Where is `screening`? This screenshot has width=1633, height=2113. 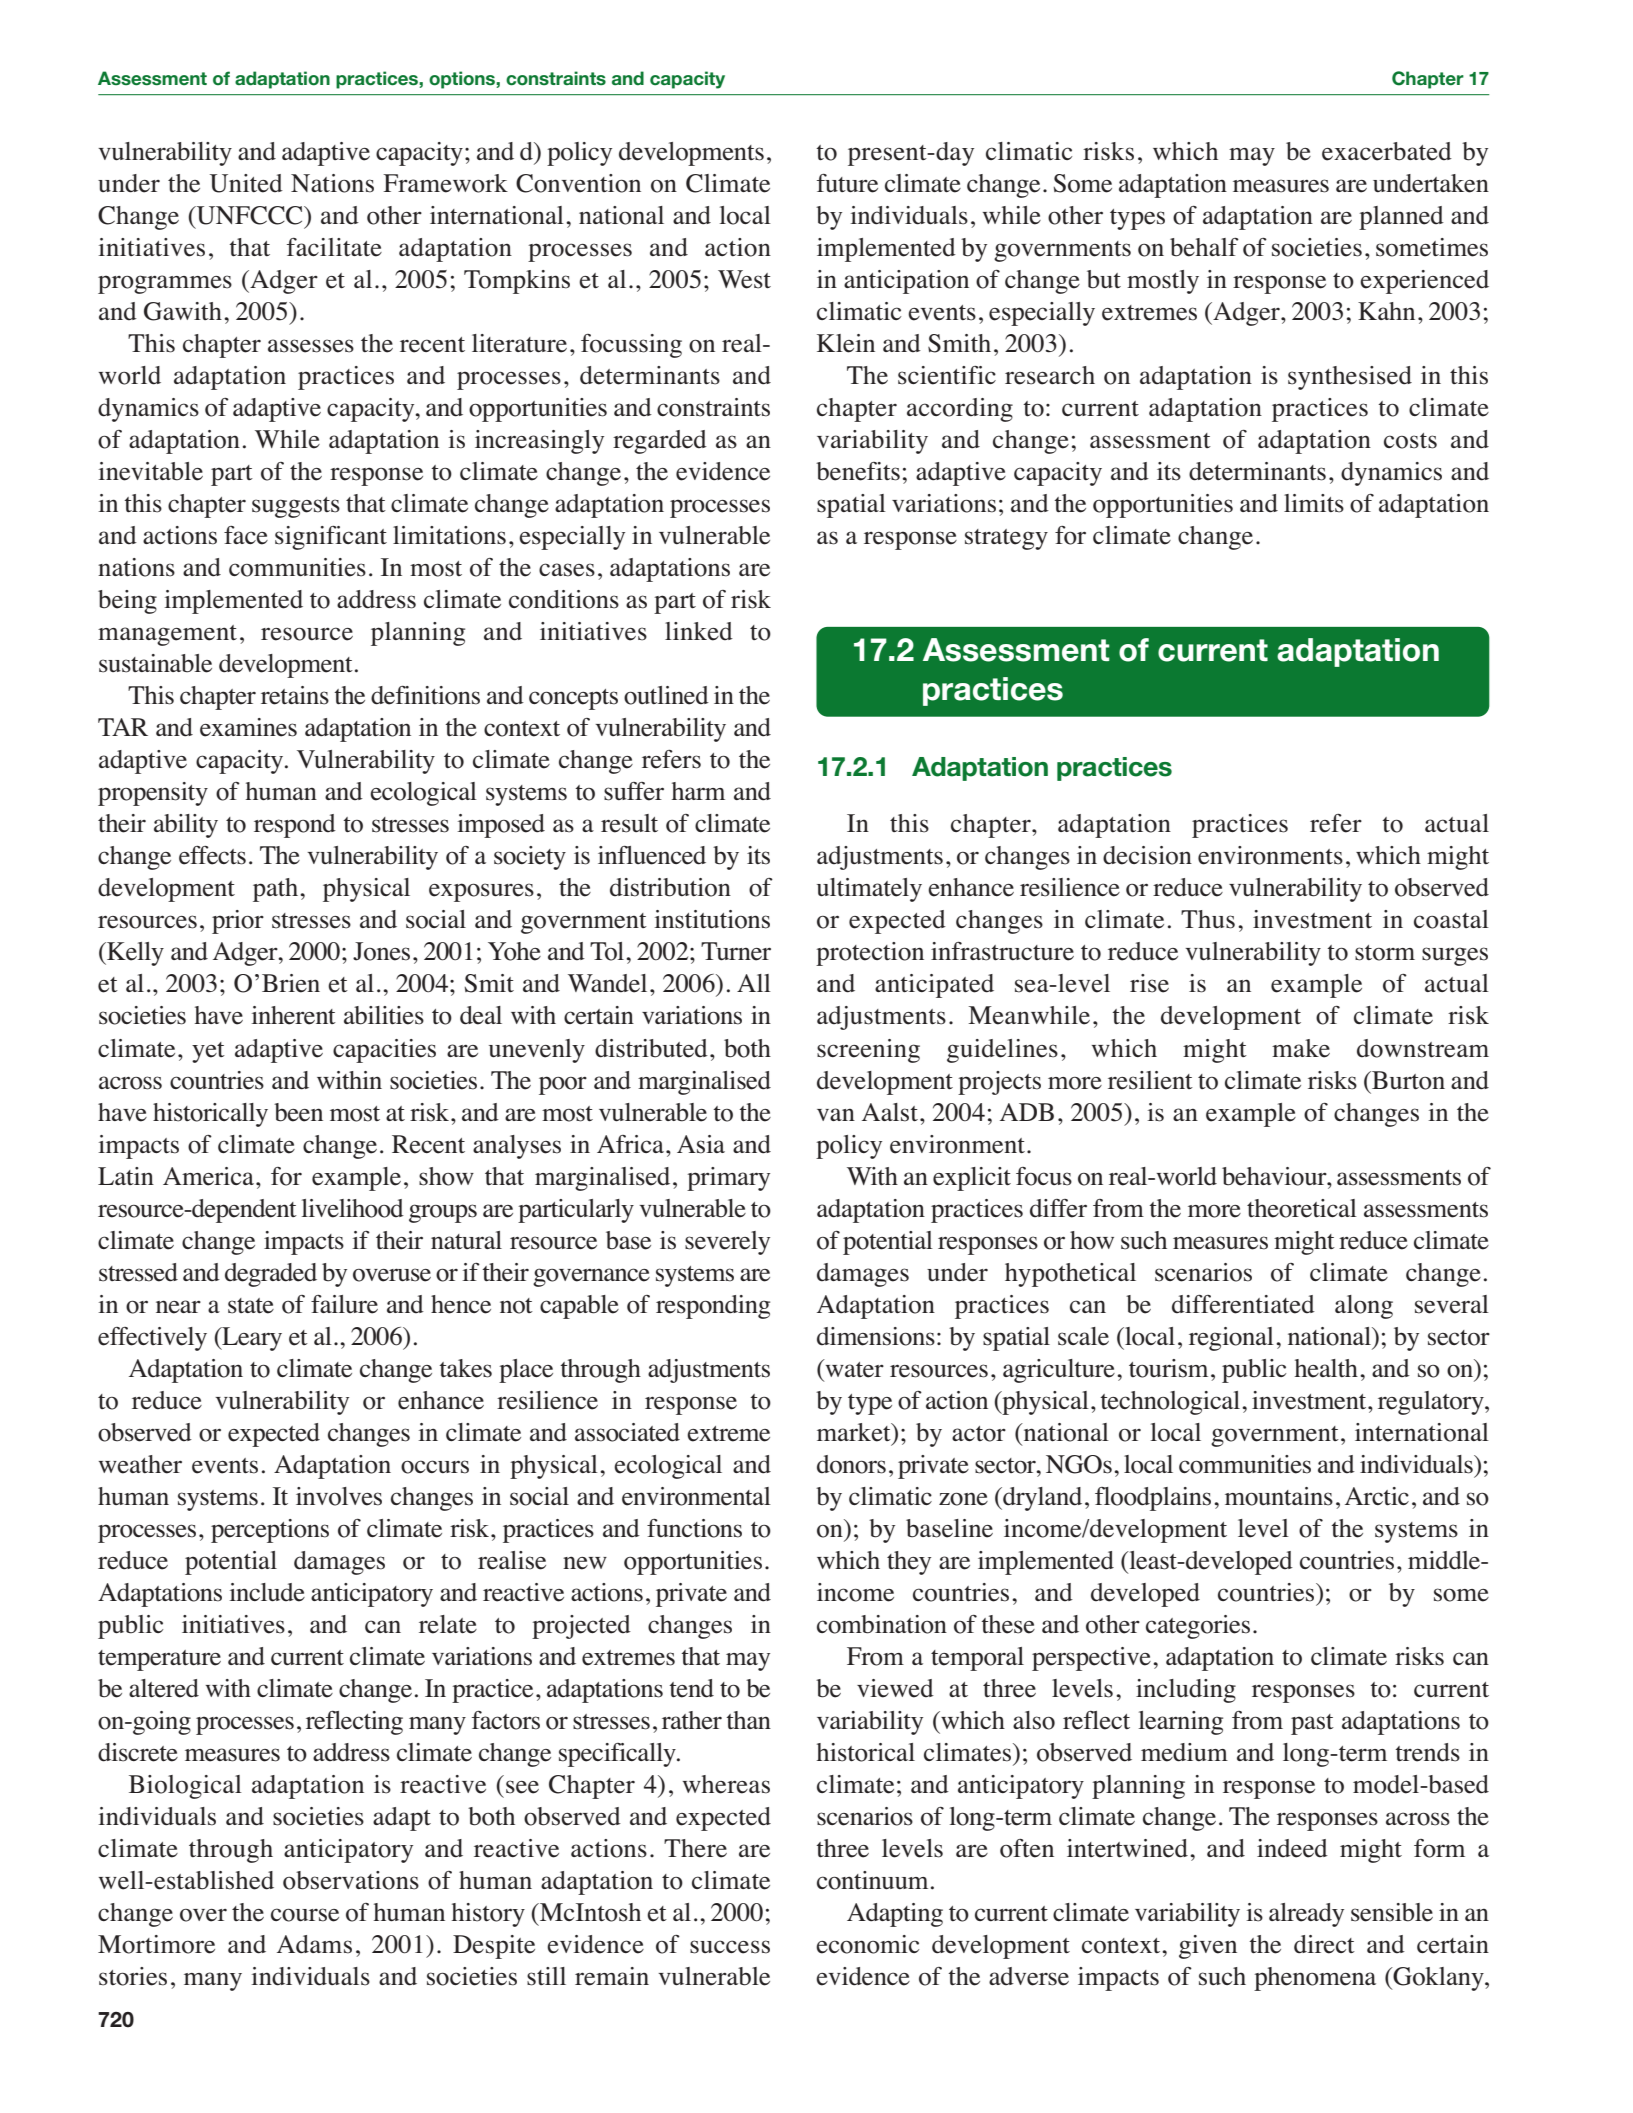 screening is located at coordinates (868, 1051).
